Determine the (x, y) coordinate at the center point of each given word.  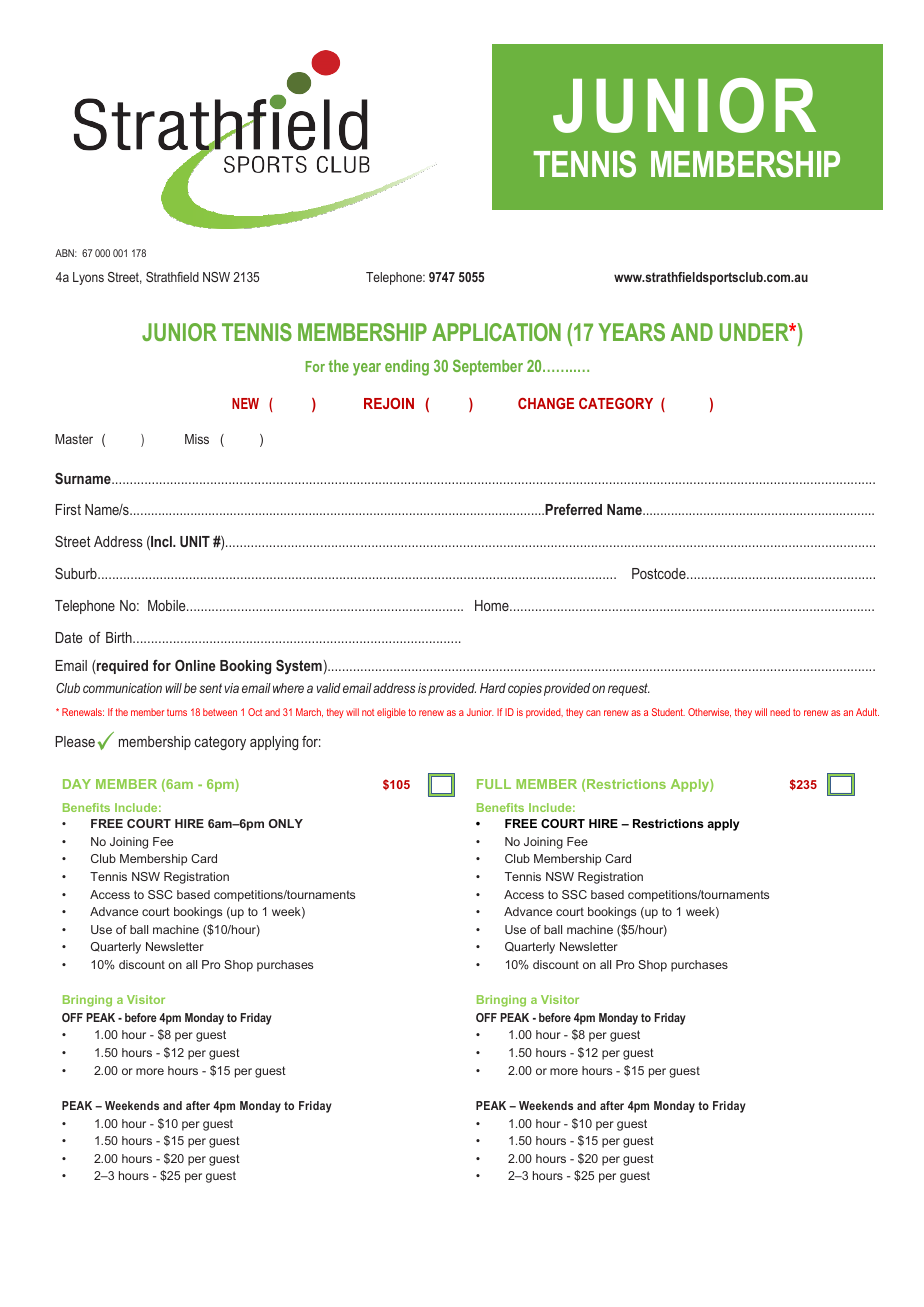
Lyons (88, 278)
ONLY (286, 823)
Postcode (660, 573)
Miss (197, 439)
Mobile (168, 605)
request (629, 689)
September (488, 367)
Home (493, 605)
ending (407, 368)
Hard (493, 688)
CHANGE (546, 403)
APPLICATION (496, 332)
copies (525, 689)
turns (177, 712)
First (68, 509)
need (780, 712)
